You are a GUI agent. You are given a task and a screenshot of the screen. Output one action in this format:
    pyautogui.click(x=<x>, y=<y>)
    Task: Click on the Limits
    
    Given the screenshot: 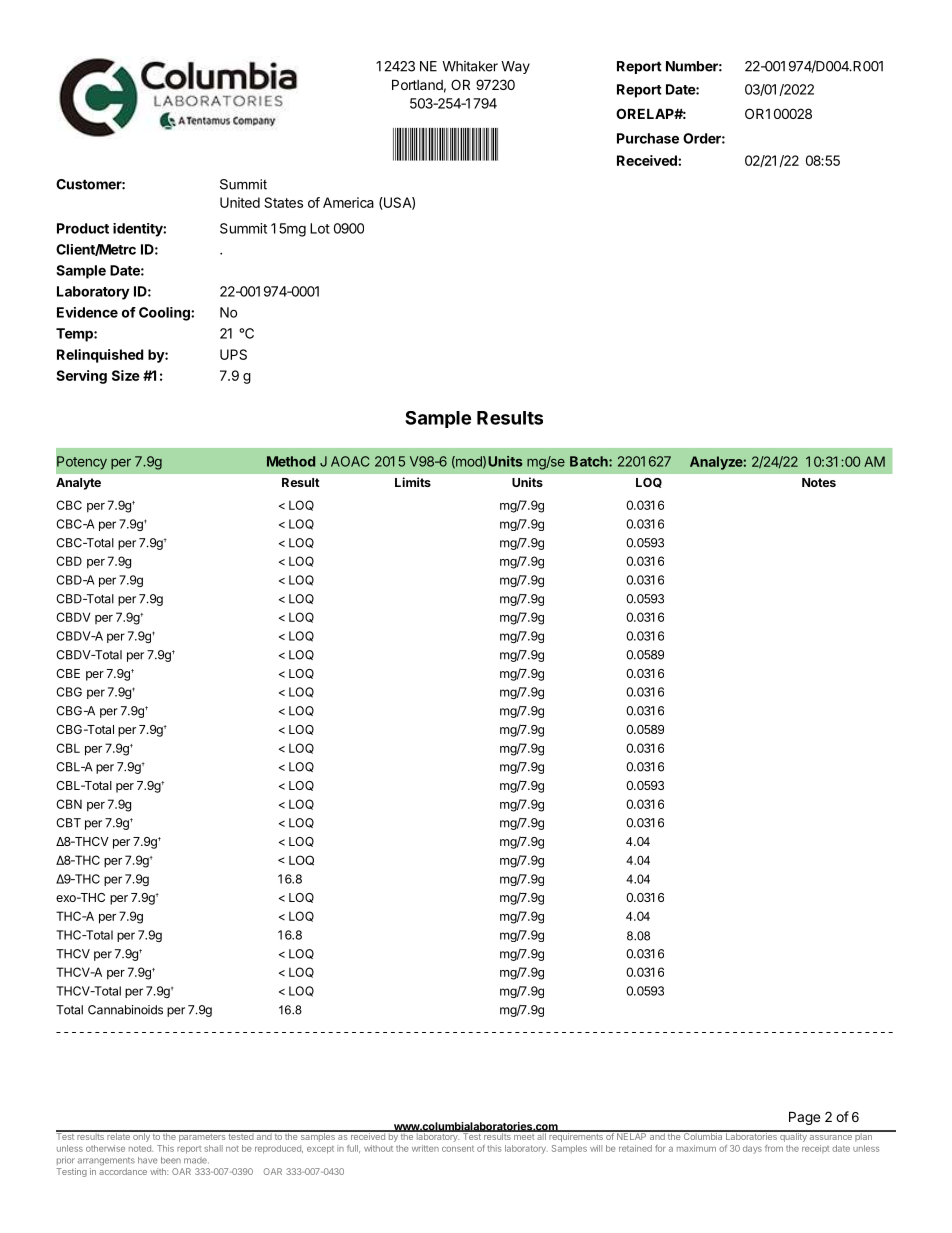 What is the action you would take?
    pyautogui.click(x=413, y=482)
